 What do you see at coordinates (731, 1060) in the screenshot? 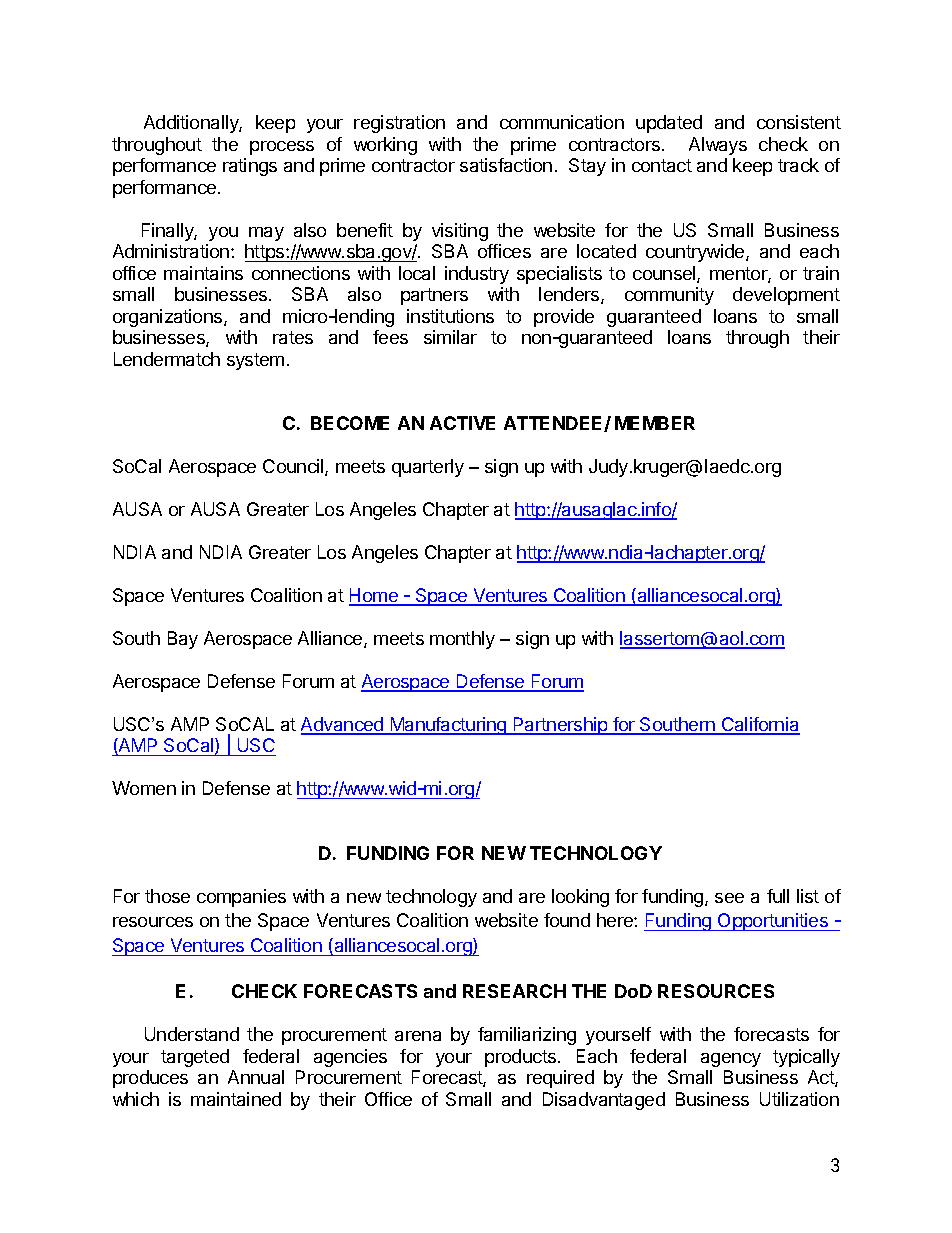
I see `agency` at bounding box center [731, 1060].
